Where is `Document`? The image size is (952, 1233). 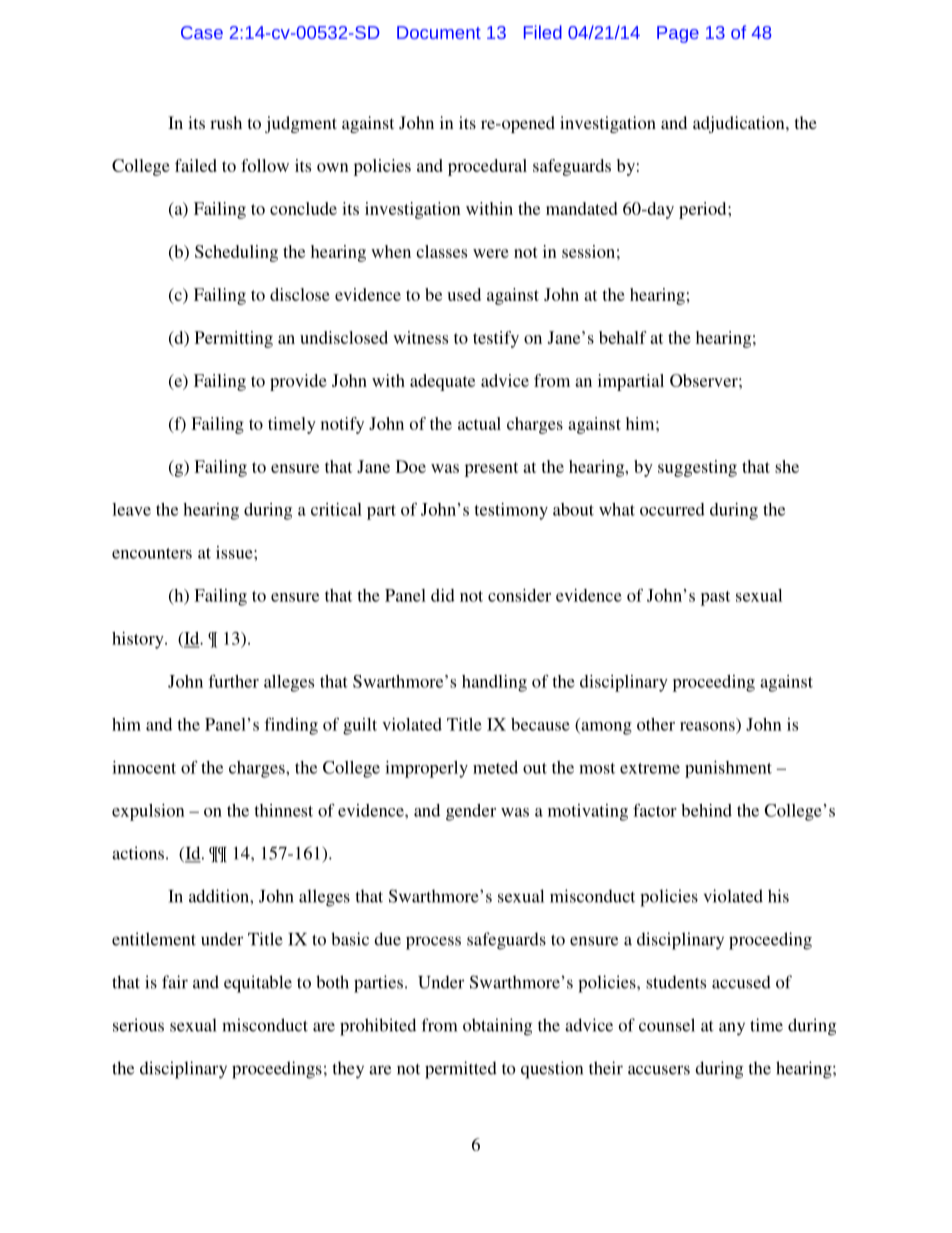 Document is located at coordinates (439, 32).
